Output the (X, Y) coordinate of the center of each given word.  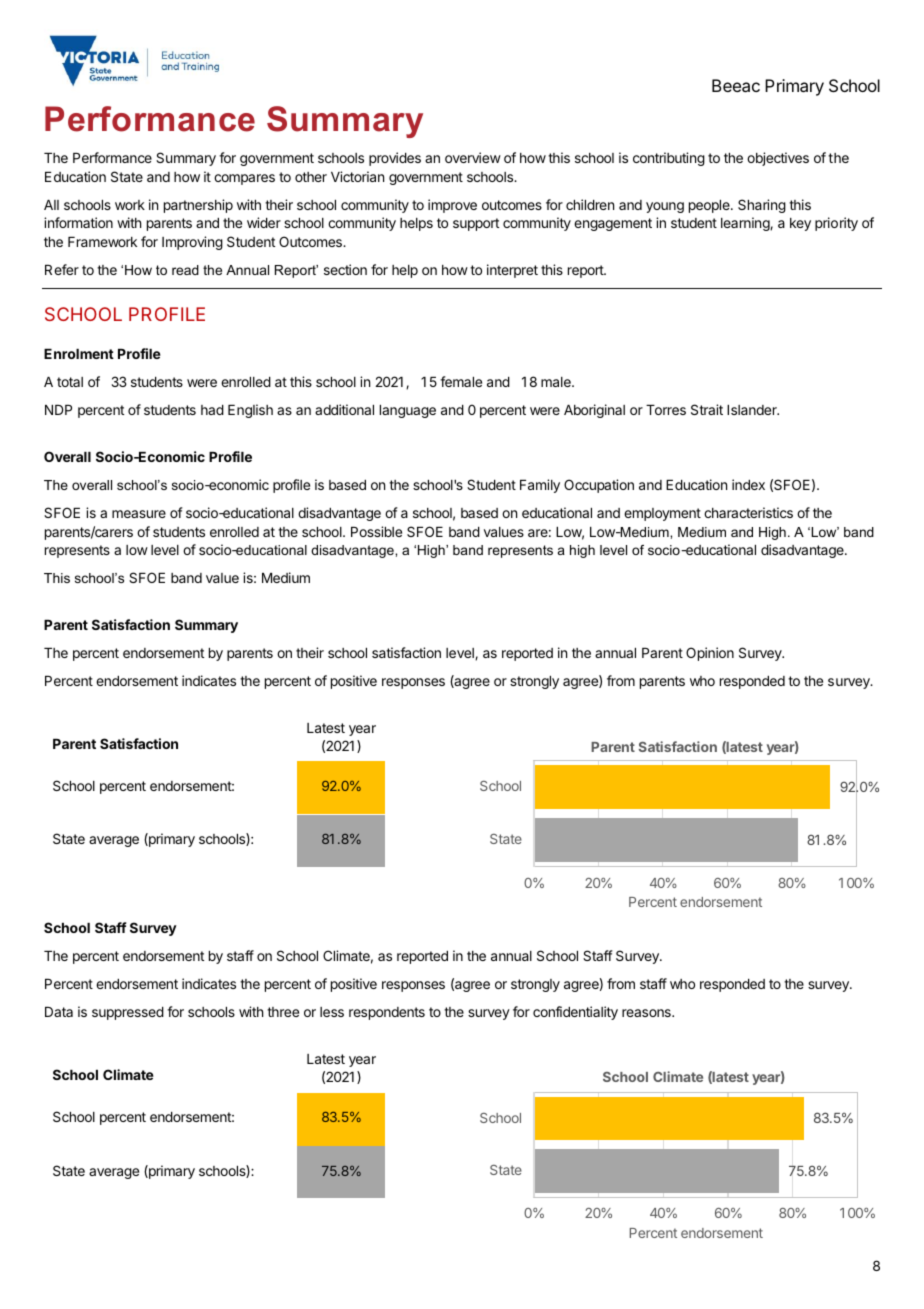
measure (139, 514)
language (408, 411)
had (212, 410)
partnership (198, 206)
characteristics (748, 512)
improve (452, 206)
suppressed (128, 1013)
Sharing (762, 206)
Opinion (710, 654)
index (748, 484)
